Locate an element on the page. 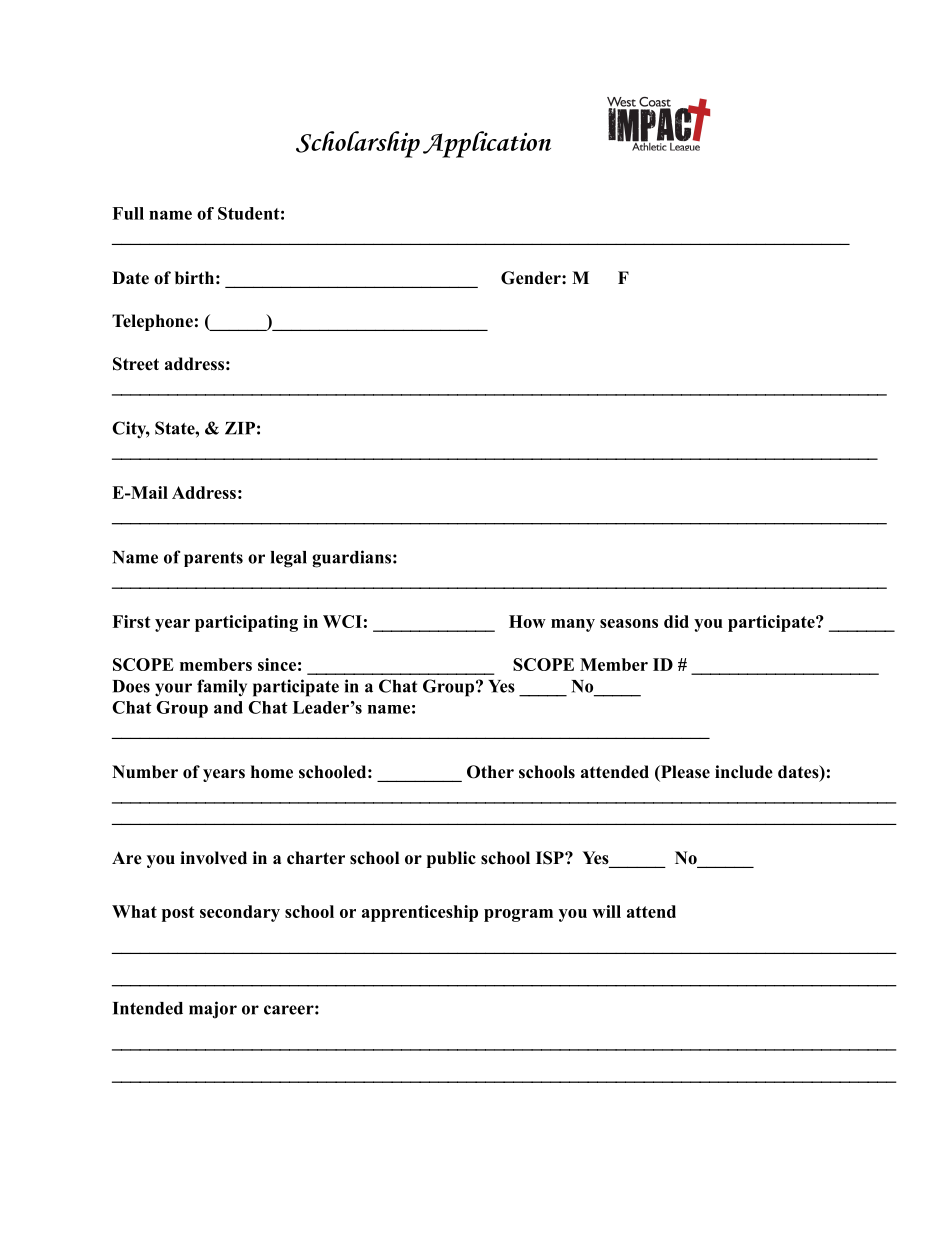 This document has height=1233, width=952. Street is located at coordinates (136, 364).
